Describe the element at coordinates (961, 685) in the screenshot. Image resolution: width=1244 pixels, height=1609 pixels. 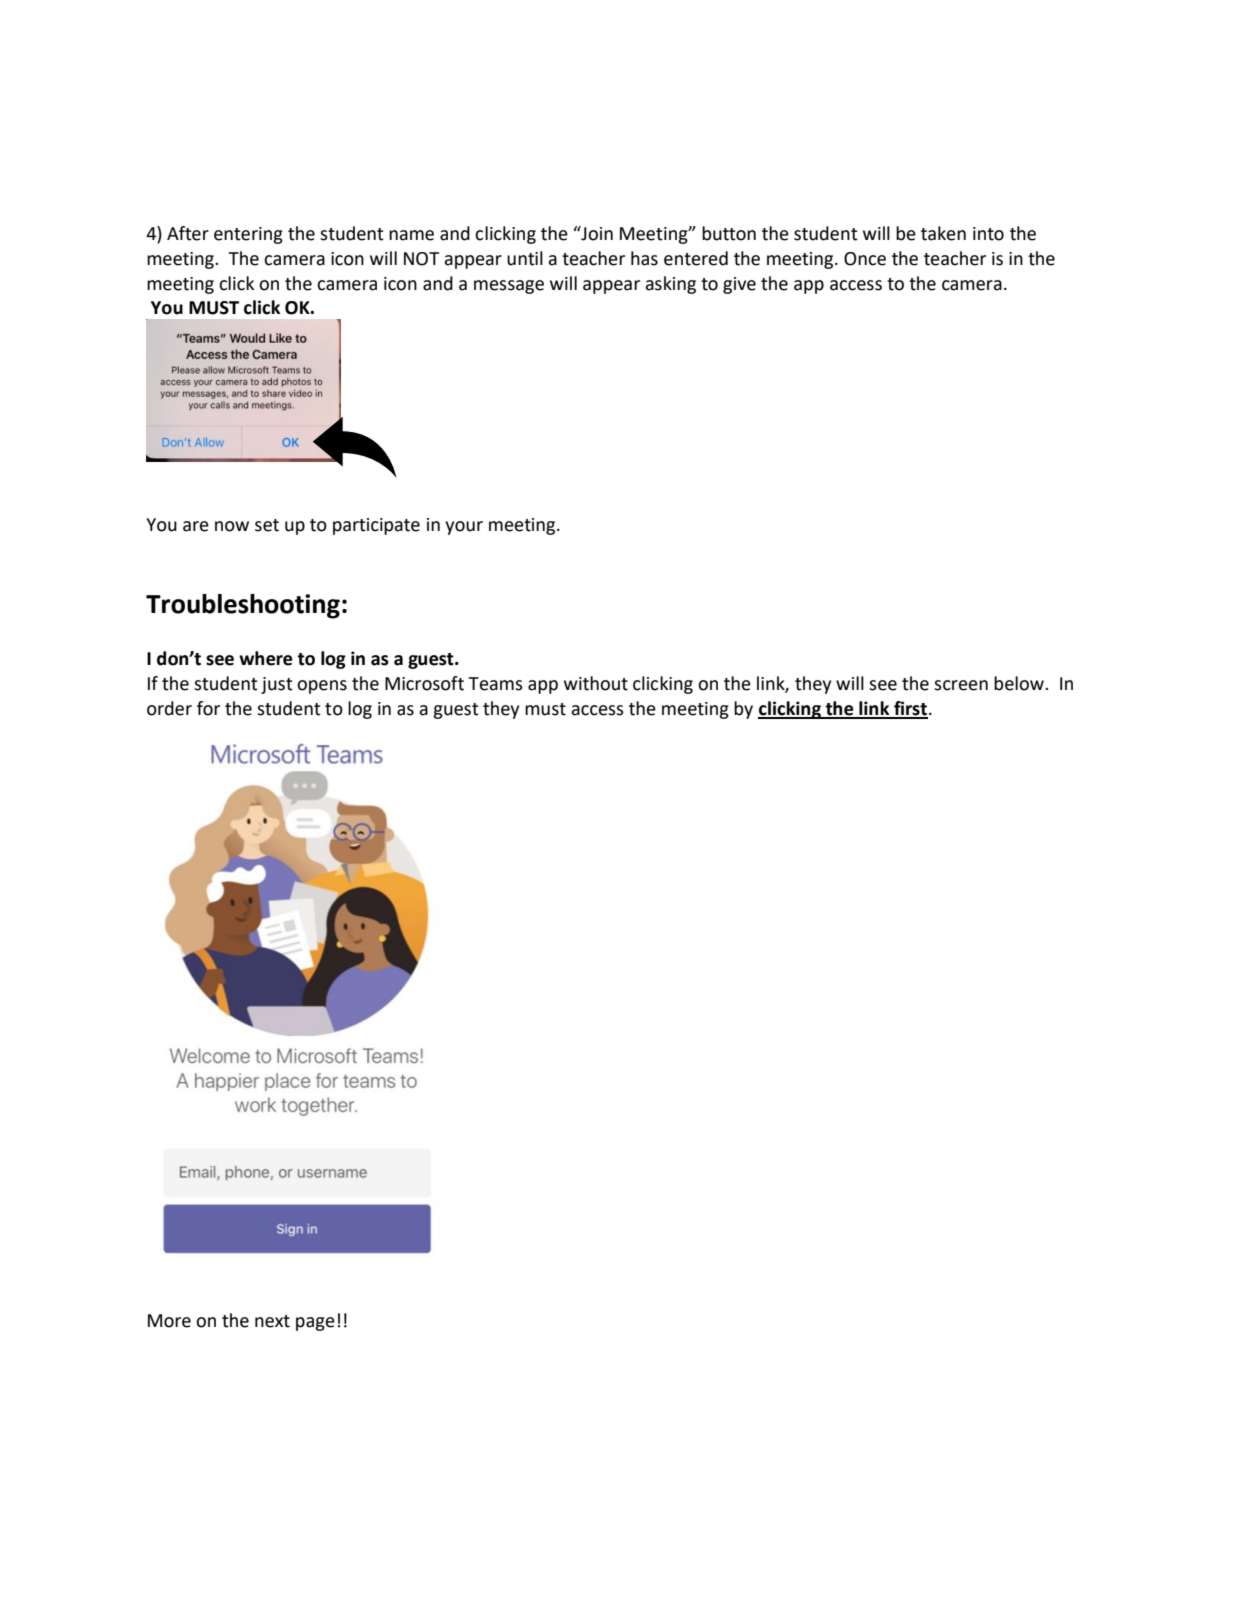
I see `screen` at that location.
